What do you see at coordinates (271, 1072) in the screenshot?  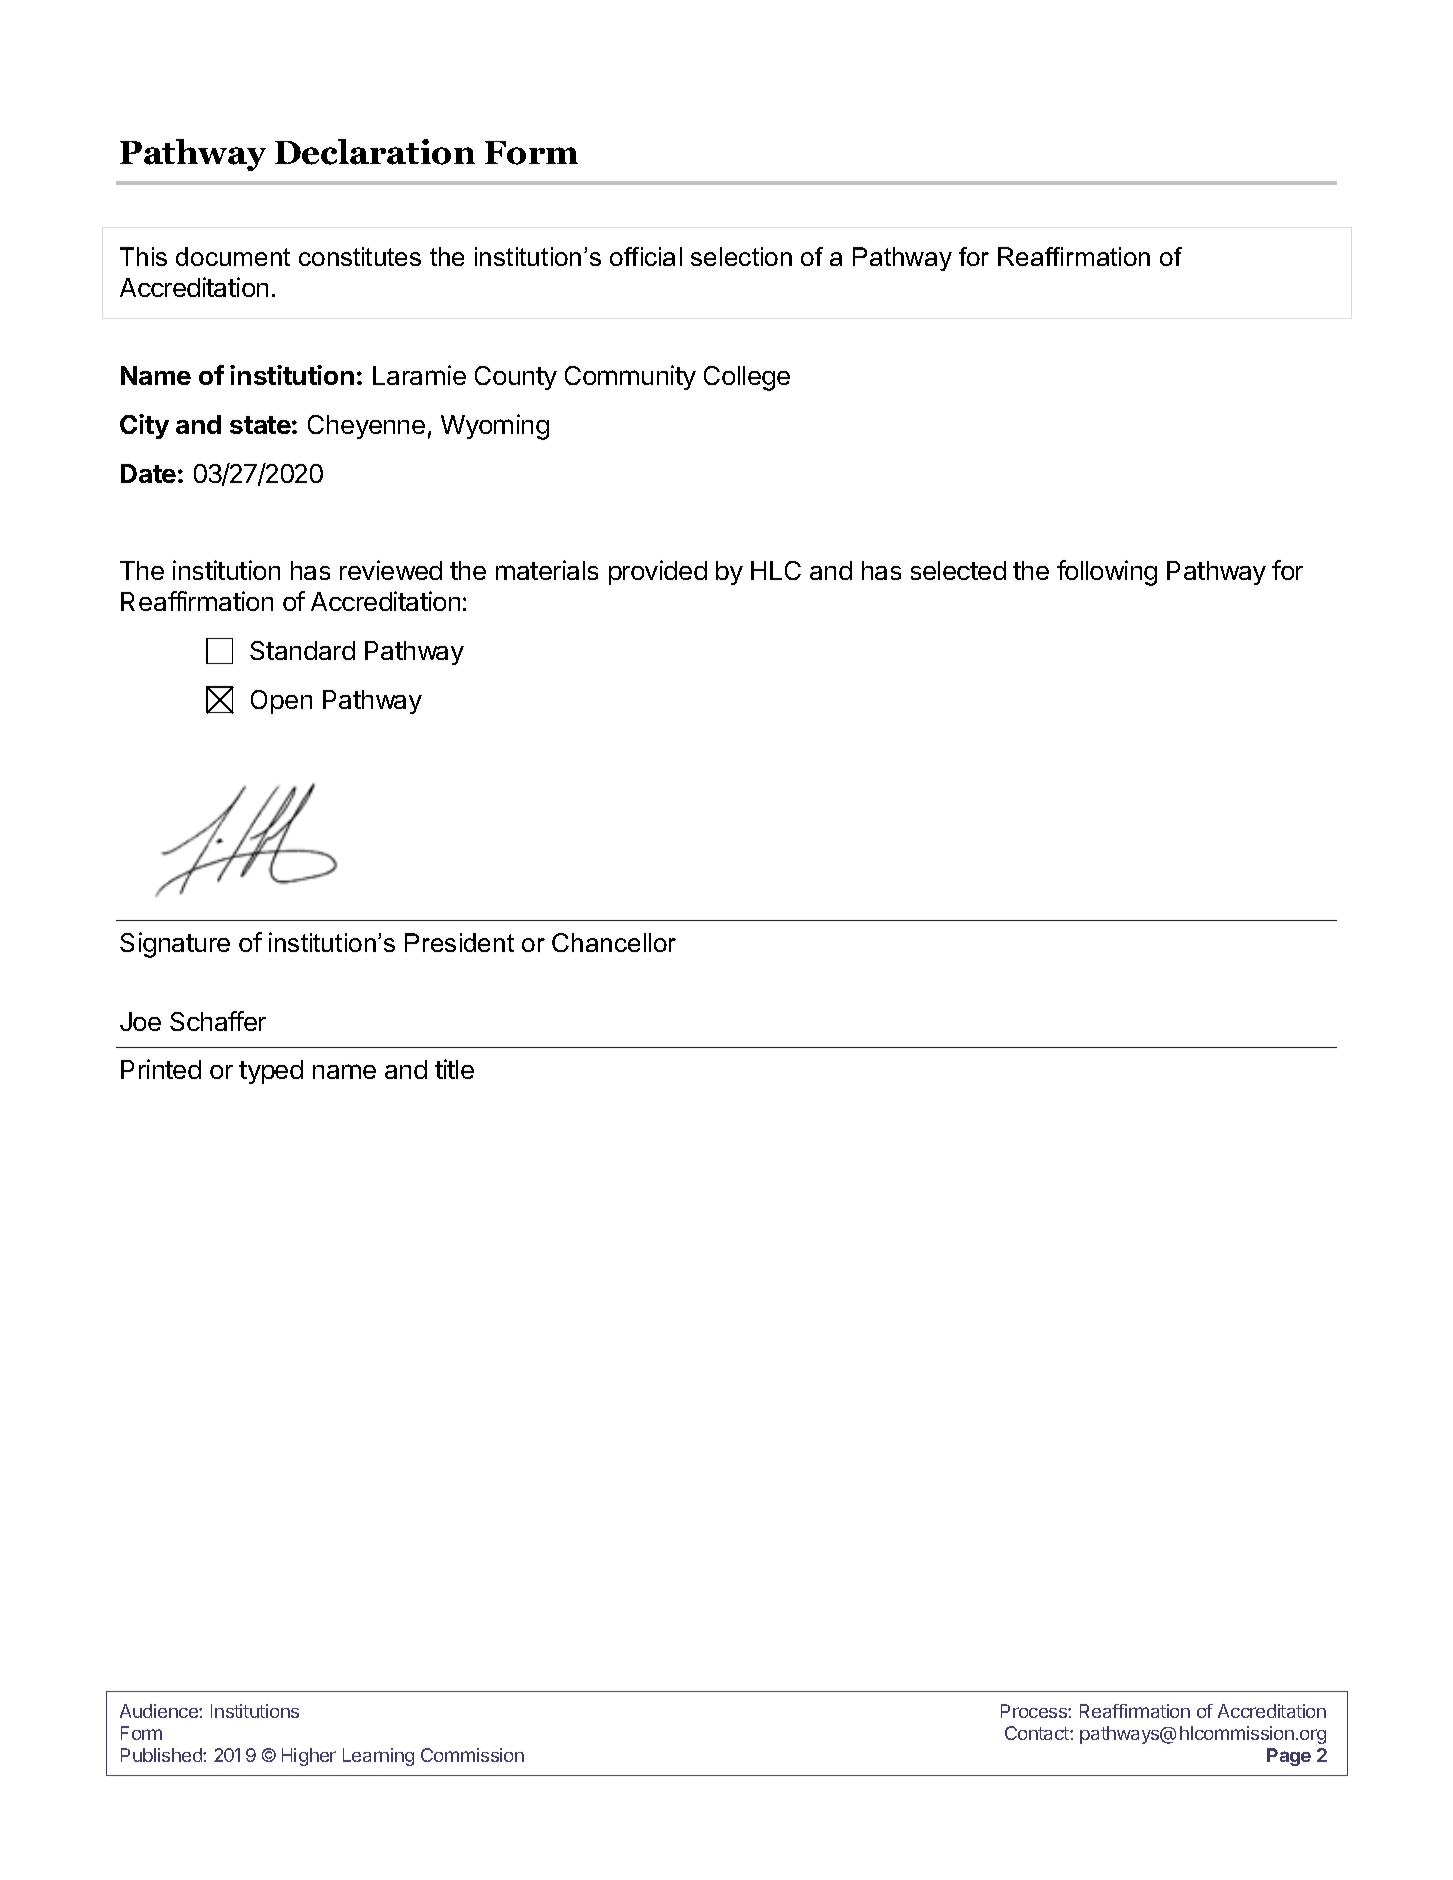 I see `typed` at bounding box center [271, 1072].
